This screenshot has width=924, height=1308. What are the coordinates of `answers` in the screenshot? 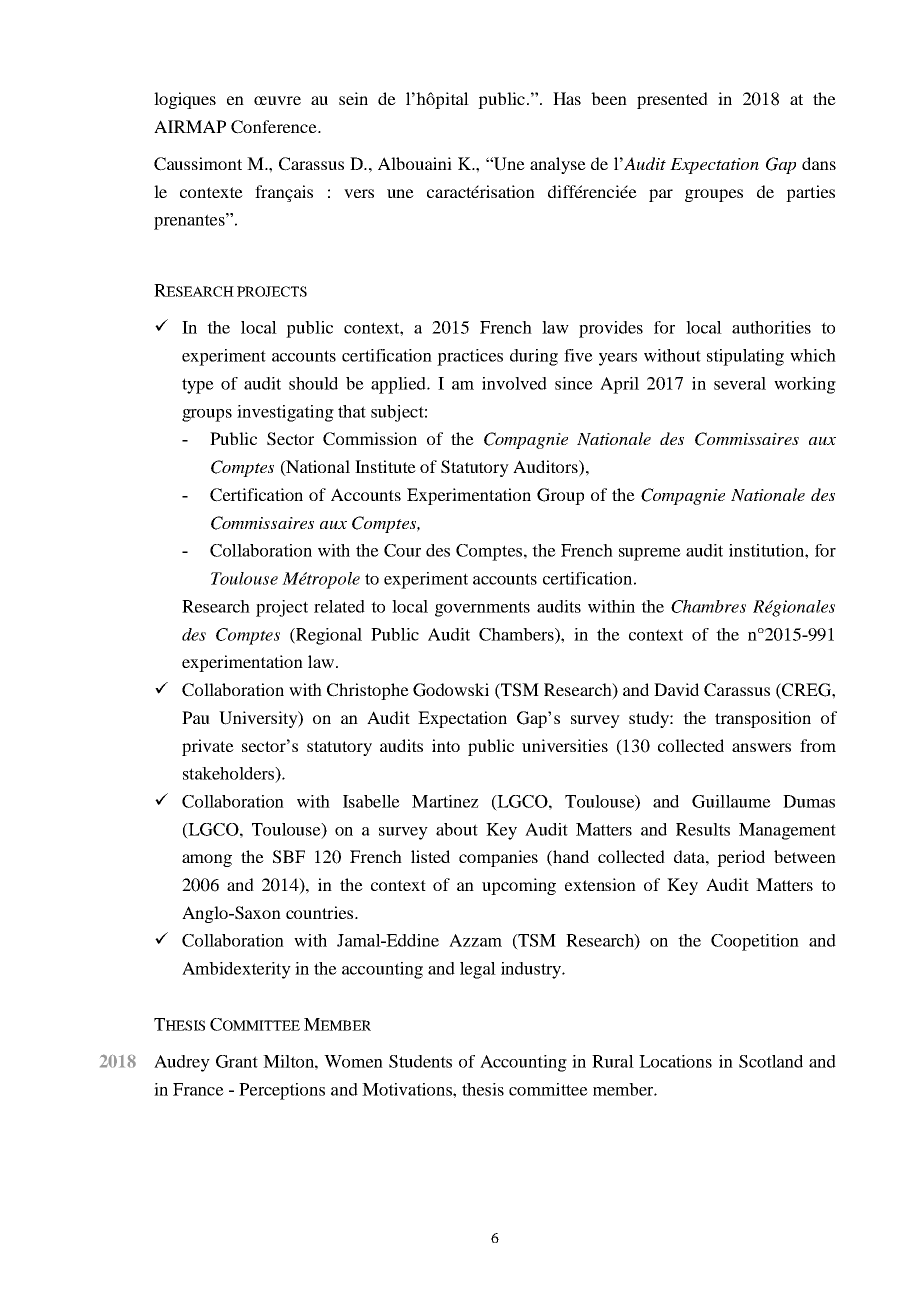 It's located at (761, 747).
